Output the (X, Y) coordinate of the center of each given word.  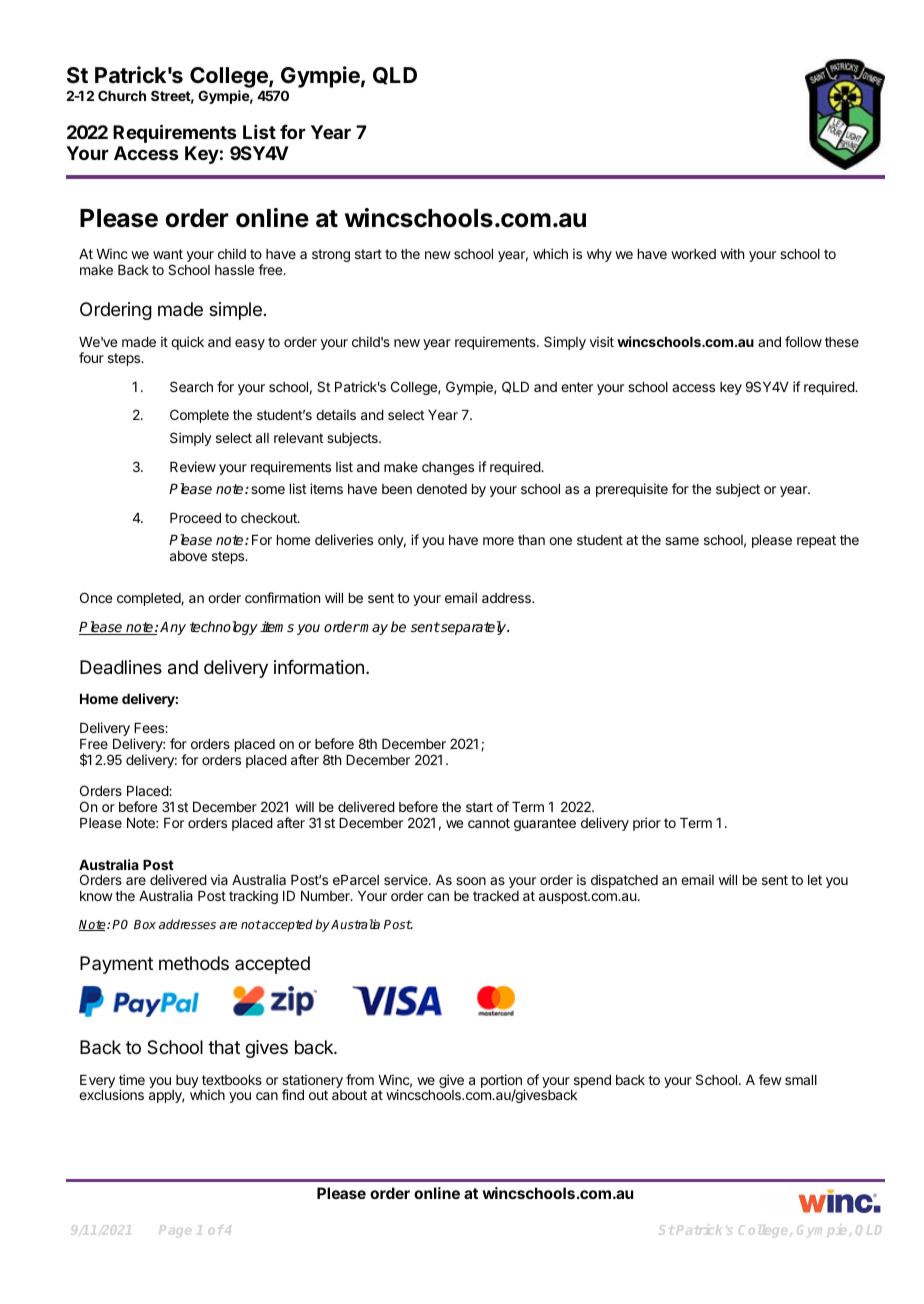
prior (647, 824)
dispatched (624, 881)
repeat (816, 541)
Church (122, 95)
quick (187, 343)
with (732, 253)
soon (471, 881)
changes (448, 468)
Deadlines (121, 667)
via (219, 879)
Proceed (195, 518)
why (599, 255)
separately (474, 628)
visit (602, 341)
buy (187, 1081)
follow (803, 341)
